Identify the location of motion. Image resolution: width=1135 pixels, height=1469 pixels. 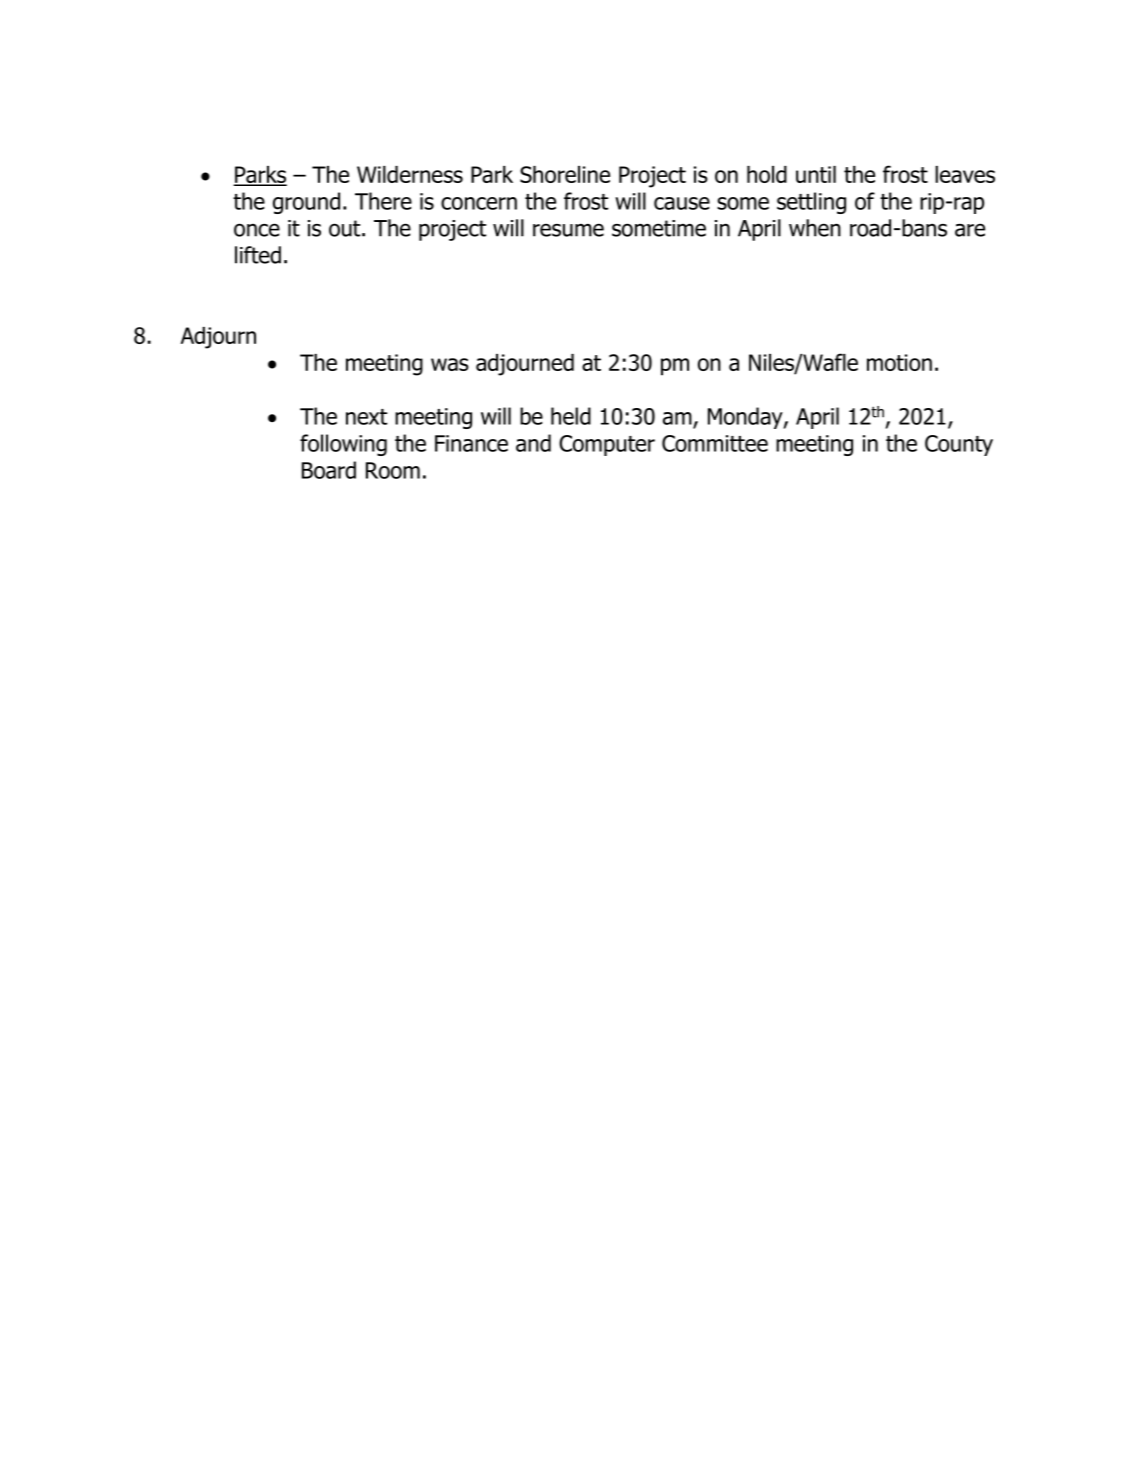
(899, 362).
